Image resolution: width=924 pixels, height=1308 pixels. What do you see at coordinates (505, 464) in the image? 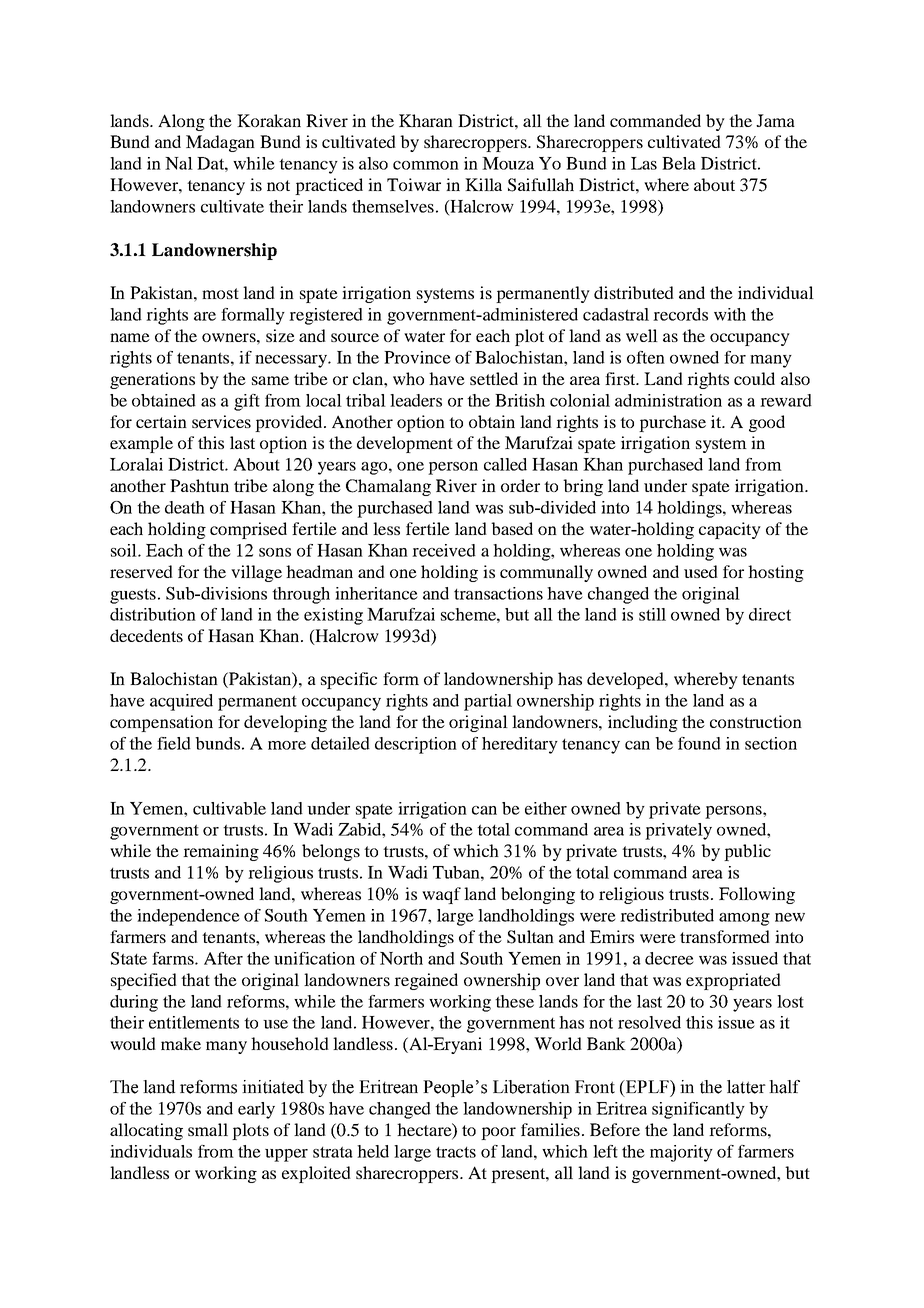
I see `called` at bounding box center [505, 464].
